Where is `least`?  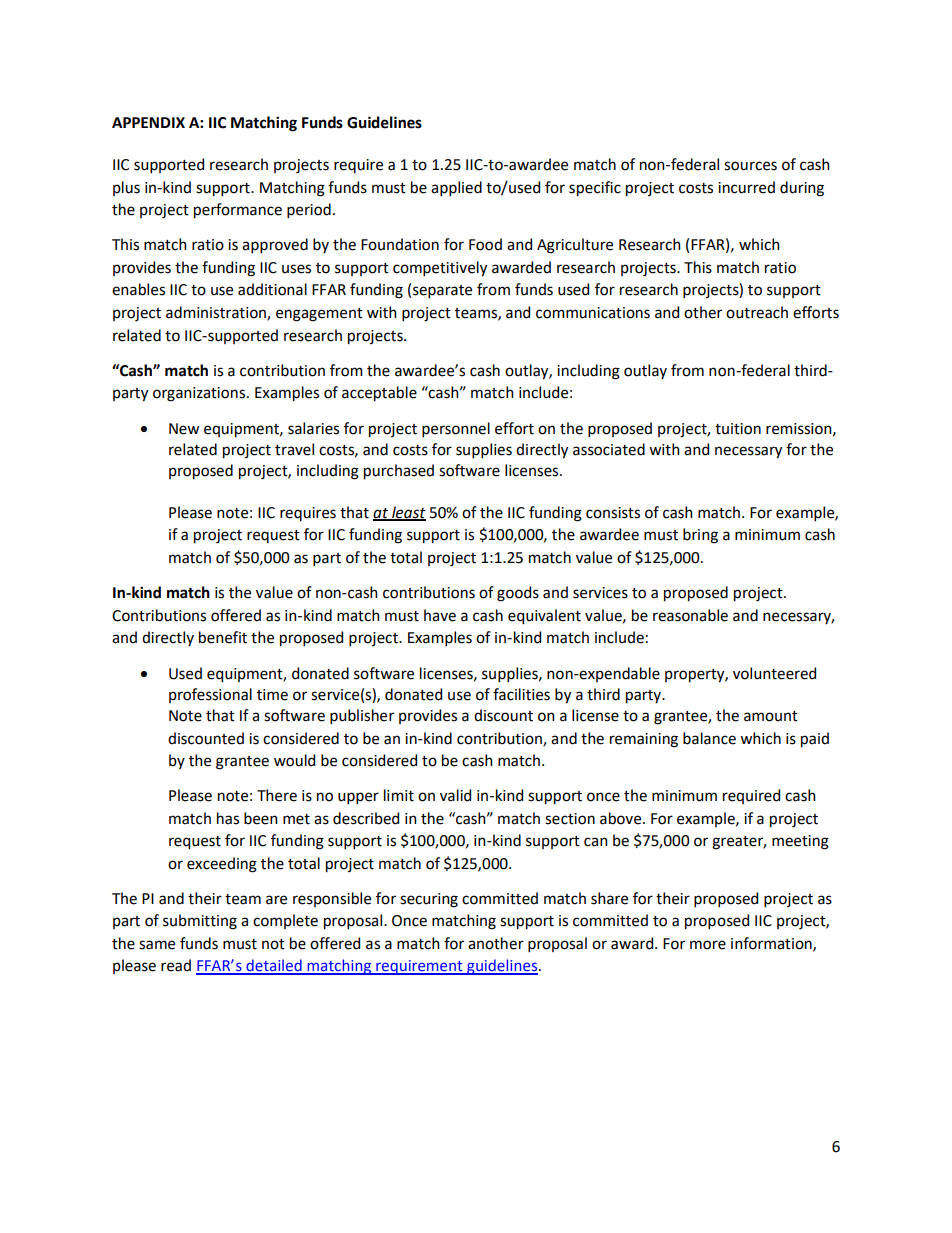 least is located at coordinates (408, 513).
